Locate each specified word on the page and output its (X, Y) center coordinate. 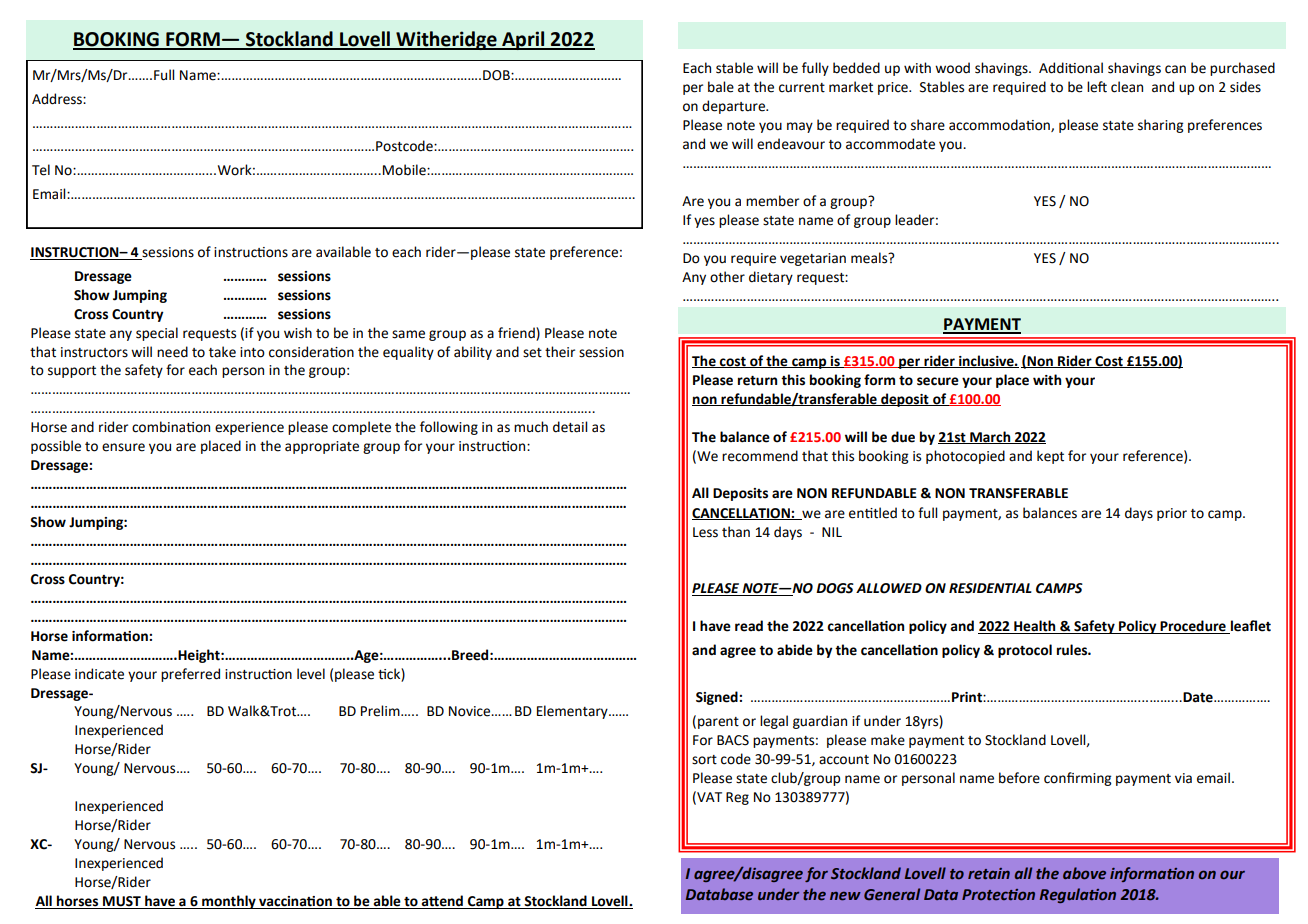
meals (870, 258)
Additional (1071, 68)
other (727, 277)
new (845, 896)
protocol (1025, 651)
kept (1050, 457)
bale (721, 87)
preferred (190, 675)
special (157, 334)
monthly (229, 902)
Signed (718, 698)
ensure (123, 447)
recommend (760, 456)
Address (58, 99)
